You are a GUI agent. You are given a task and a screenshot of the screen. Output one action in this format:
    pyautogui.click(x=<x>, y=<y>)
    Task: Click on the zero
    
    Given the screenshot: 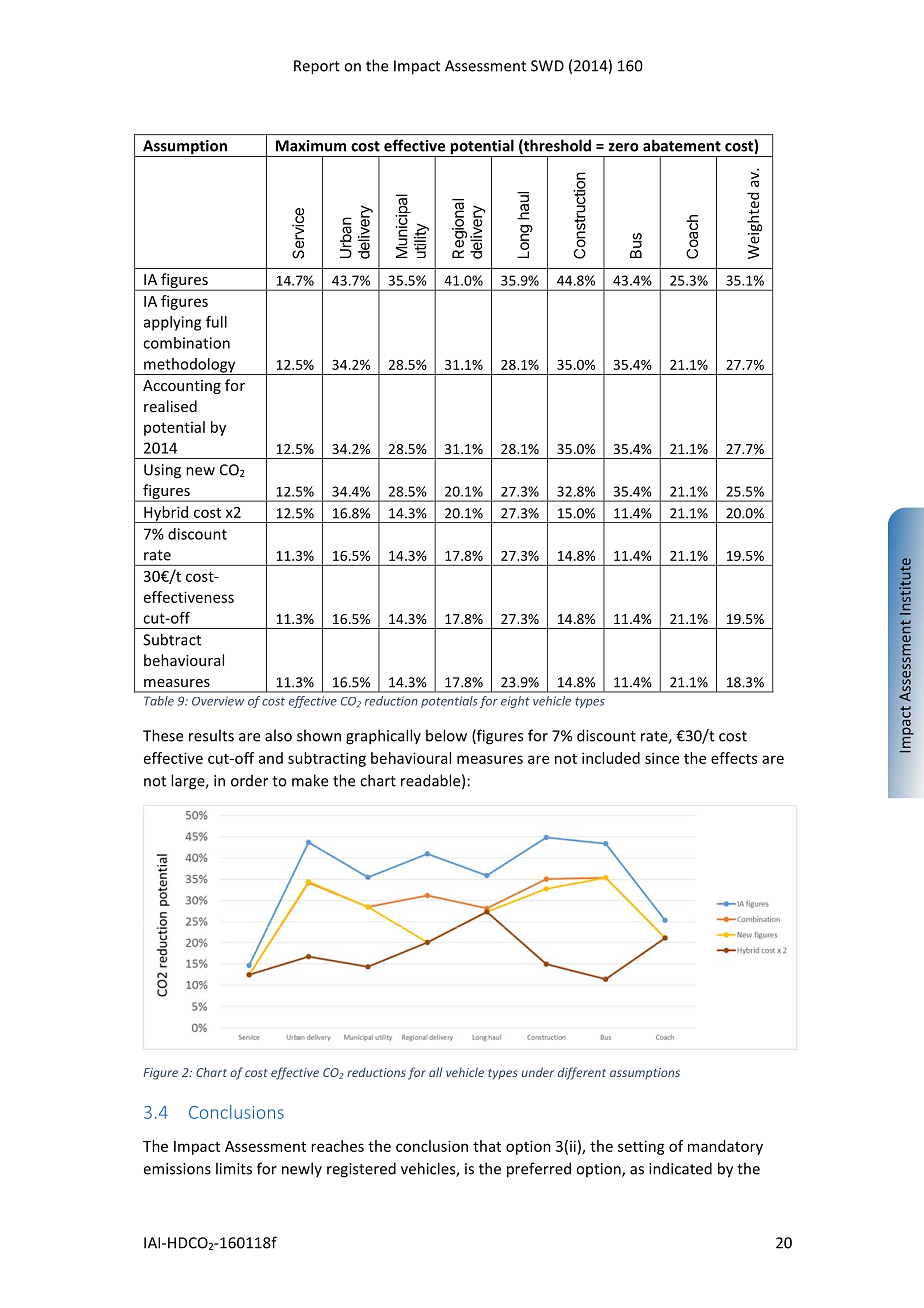 What is the action you would take?
    pyautogui.click(x=624, y=147)
